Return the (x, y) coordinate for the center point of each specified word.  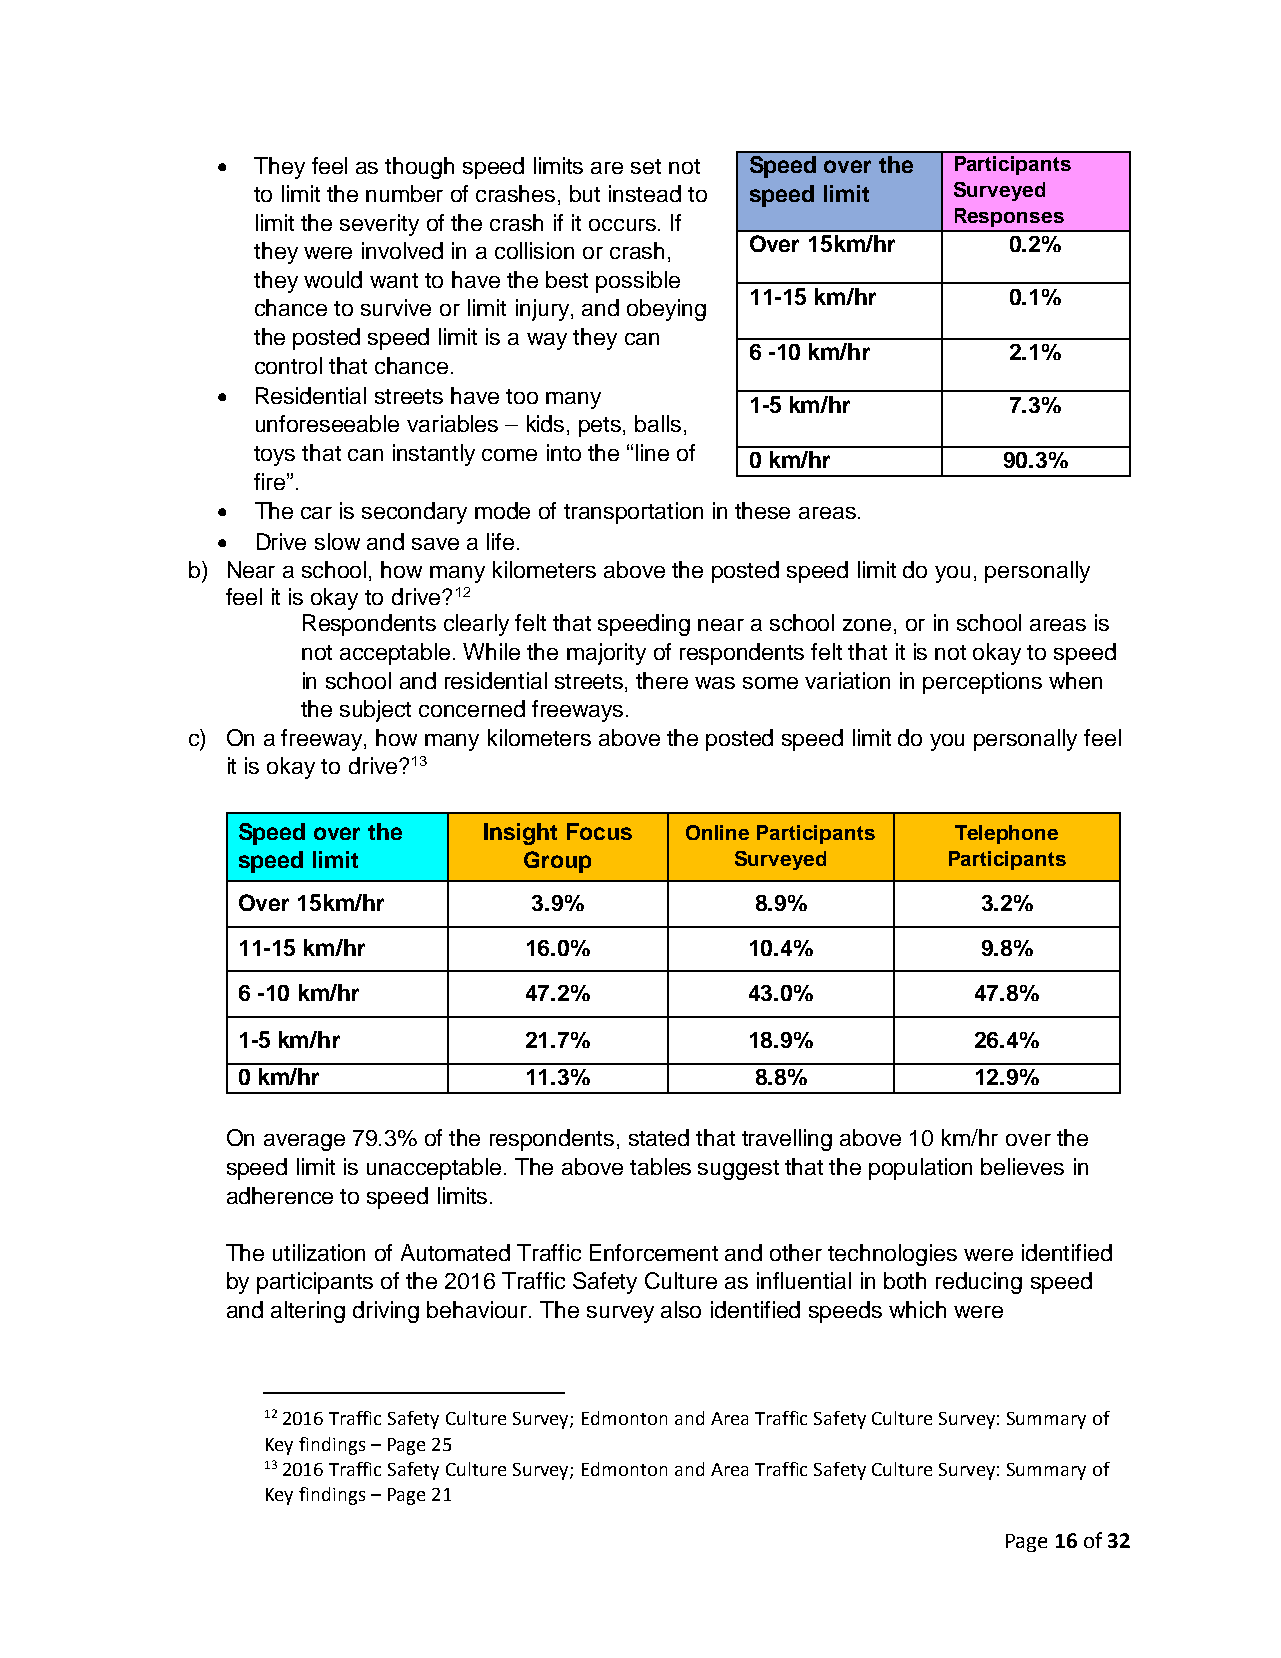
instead (645, 193)
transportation (633, 513)
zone (867, 625)
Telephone (1006, 834)
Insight (520, 834)
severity (379, 225)
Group (557, 862)
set (646, 166)
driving (386, 1312)
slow (337, 541)
